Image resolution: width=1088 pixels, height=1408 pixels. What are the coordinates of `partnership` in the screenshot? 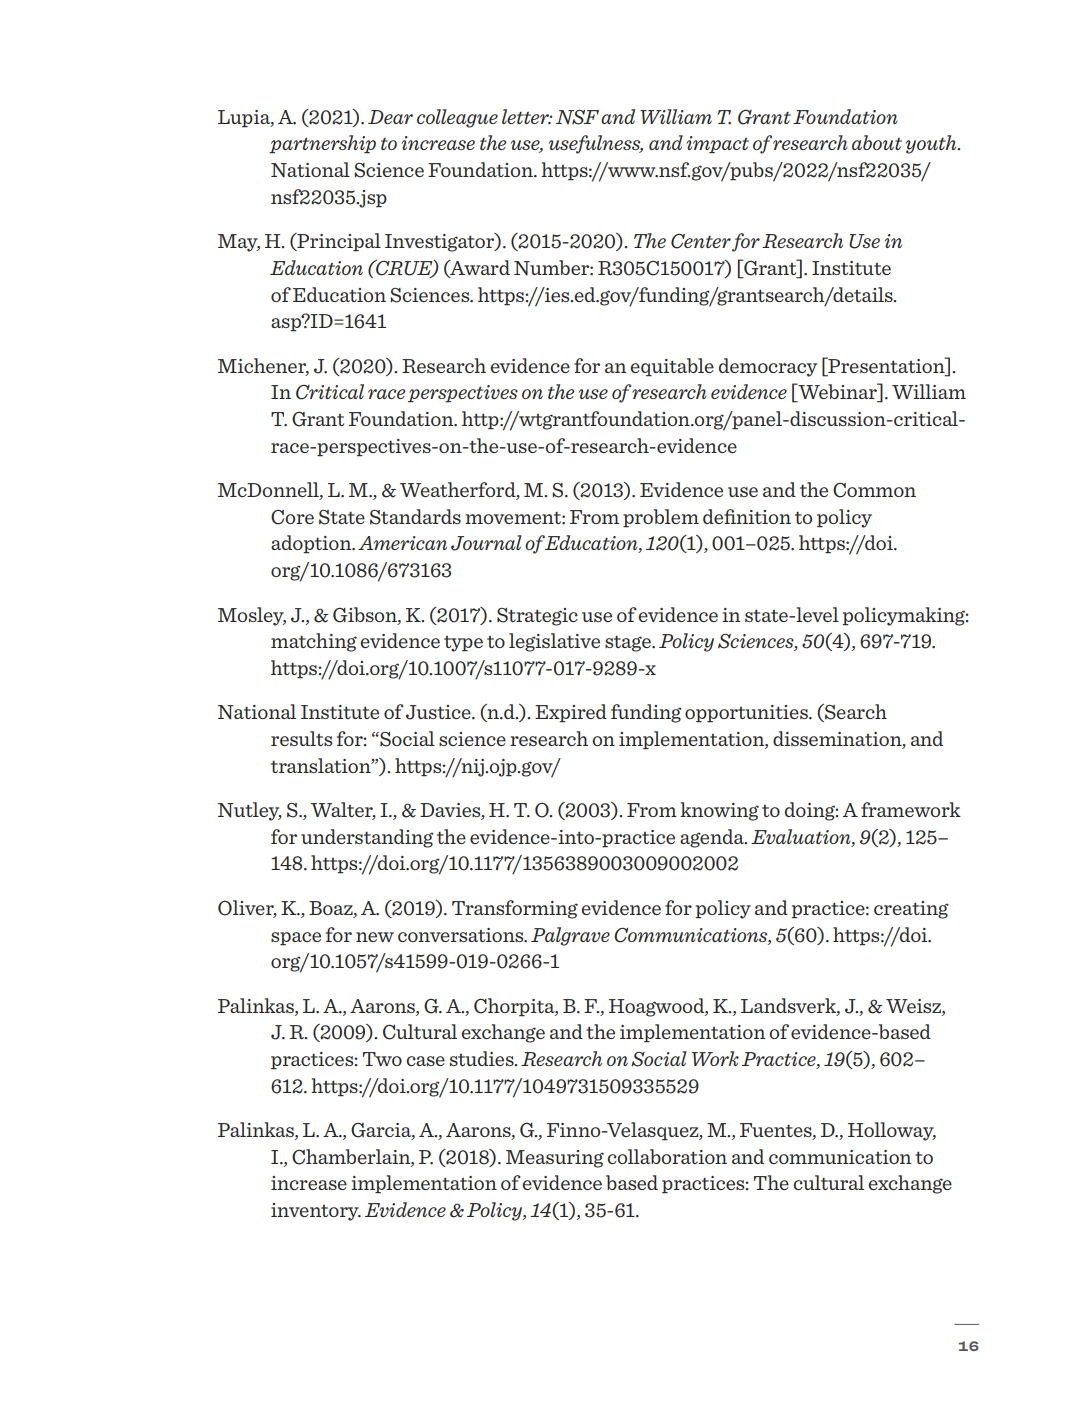 It's located at (322, 144).
